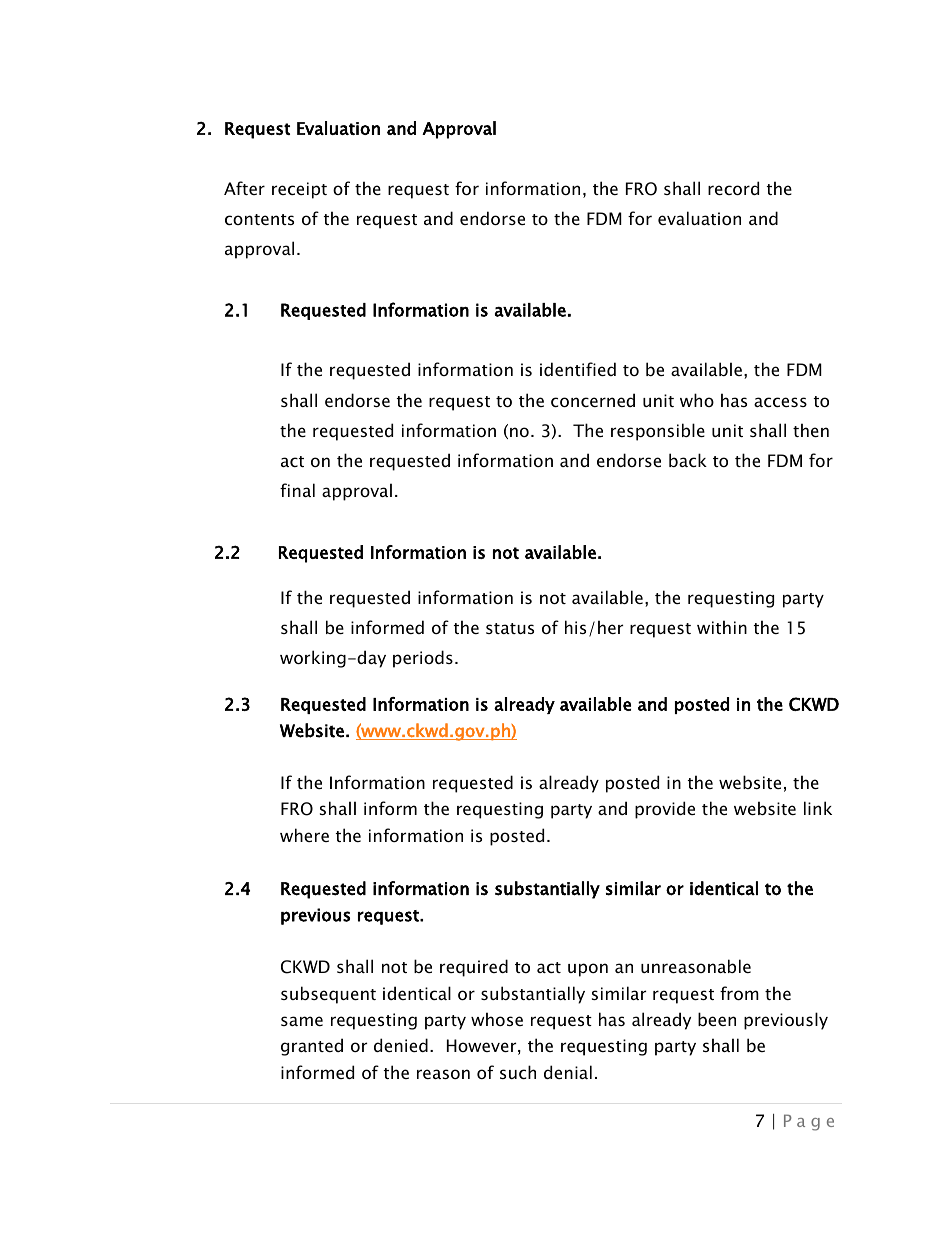  What do you see at coordinates (818, 808) in the page?
I see `link` at bounding box center [818, 808].
